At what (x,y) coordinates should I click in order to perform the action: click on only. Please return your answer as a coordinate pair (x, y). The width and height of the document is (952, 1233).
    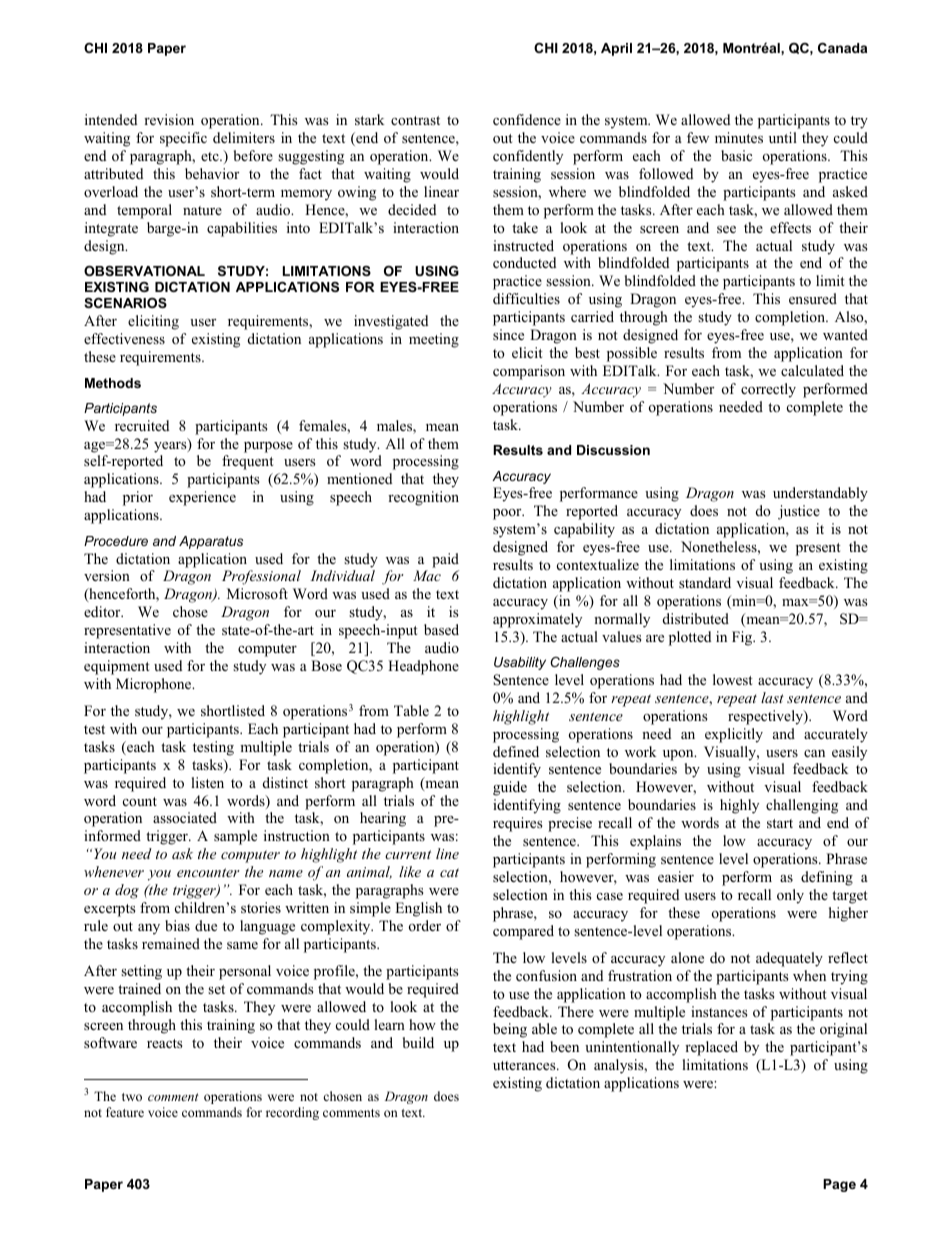
    Looking at the image, I should click on (790, 896).
